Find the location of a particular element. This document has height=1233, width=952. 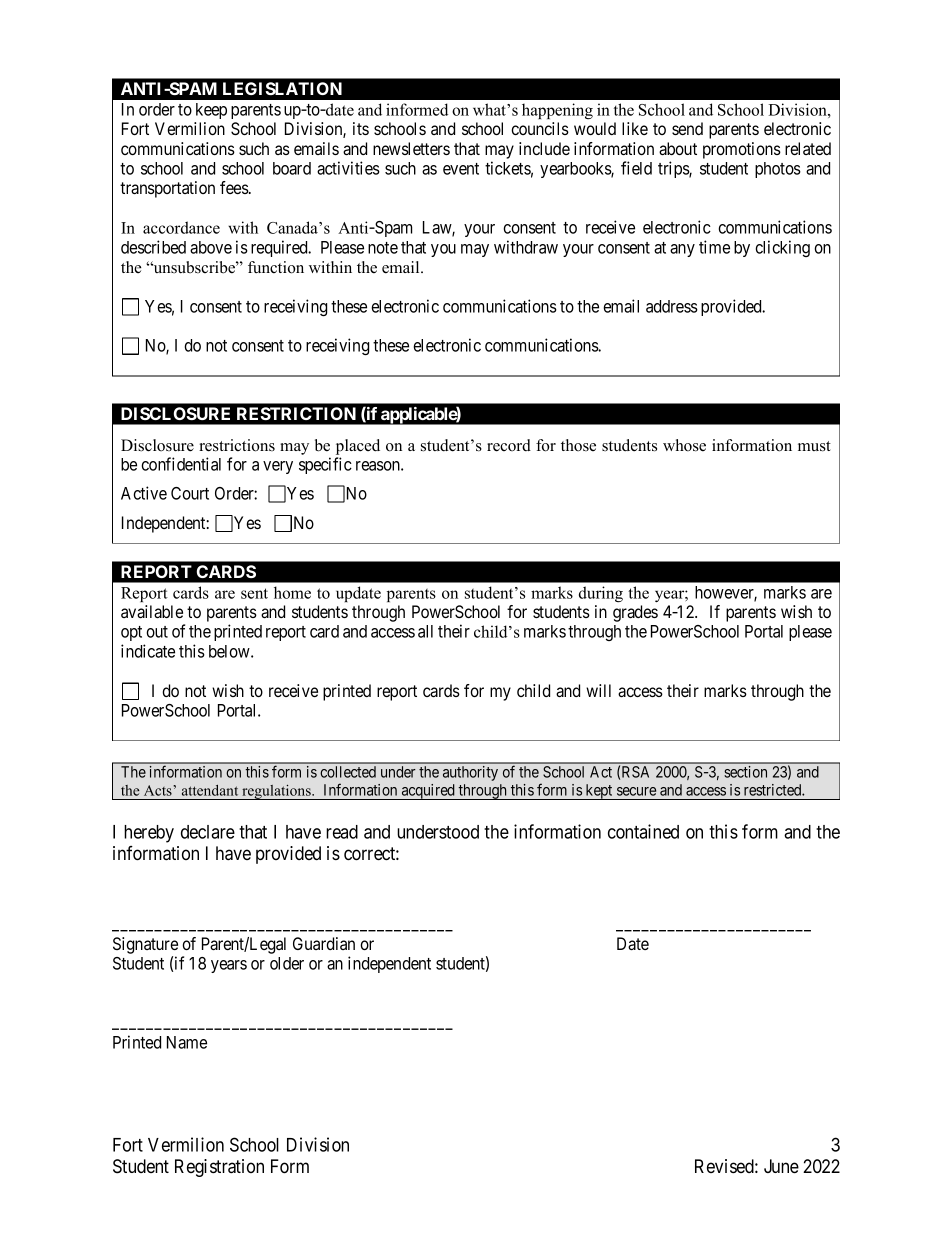

section is located at coordinates (745, 772).
